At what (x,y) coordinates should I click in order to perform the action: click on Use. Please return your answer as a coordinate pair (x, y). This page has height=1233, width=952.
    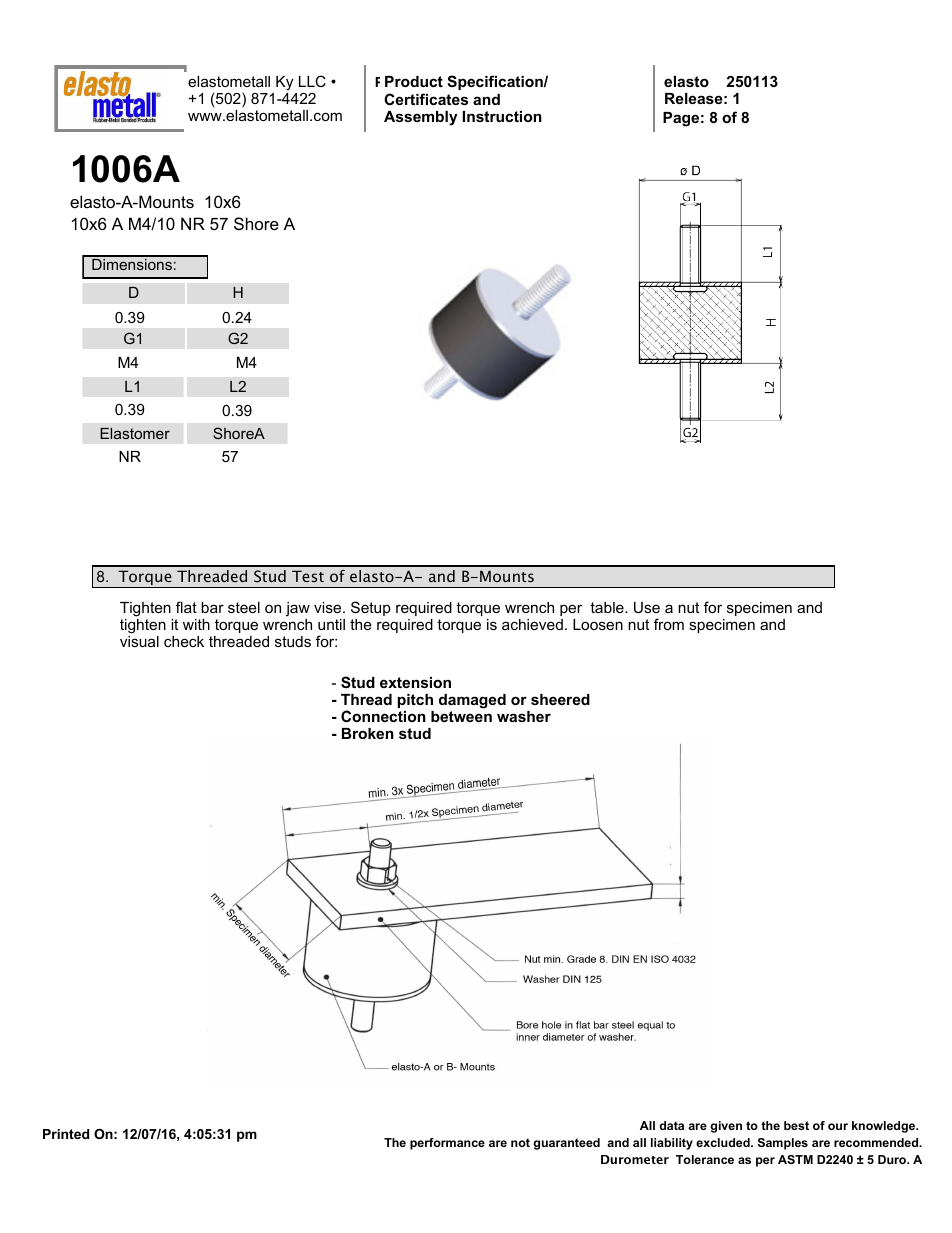
    Looking at the image, I should click on (647, 607).
